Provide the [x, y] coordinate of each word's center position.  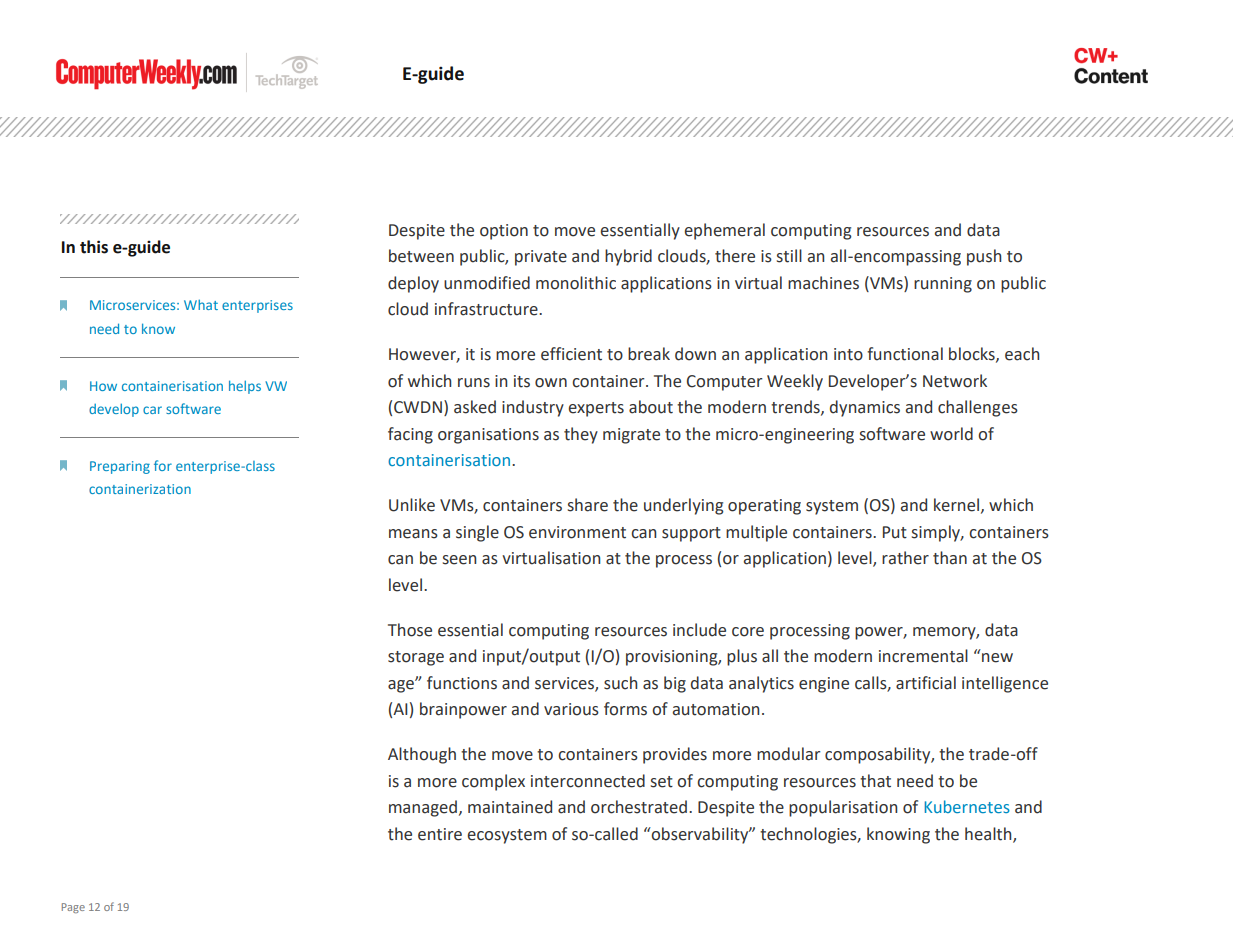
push [984, 257]
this [94, 247]
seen [459, 560]
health [989, 834]
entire [440, 834]
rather [905, 558]
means [413, 534]
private [541, 258]
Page [73, 908]
